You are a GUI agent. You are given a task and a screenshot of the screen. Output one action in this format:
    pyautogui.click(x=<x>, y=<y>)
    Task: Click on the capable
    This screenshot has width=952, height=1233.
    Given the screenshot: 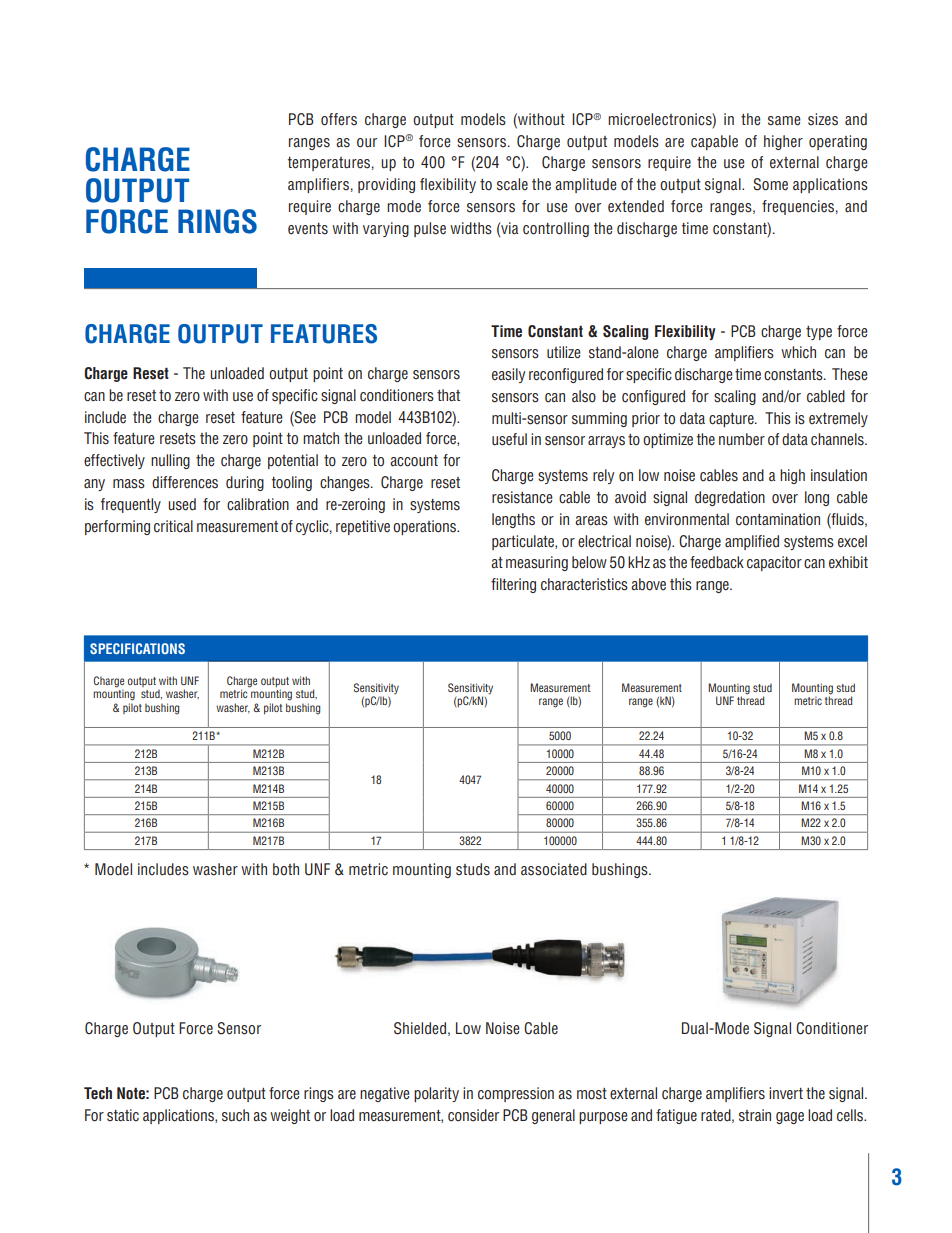 What is the action you would take?
    pyautogui.click(x=714, y=142)
